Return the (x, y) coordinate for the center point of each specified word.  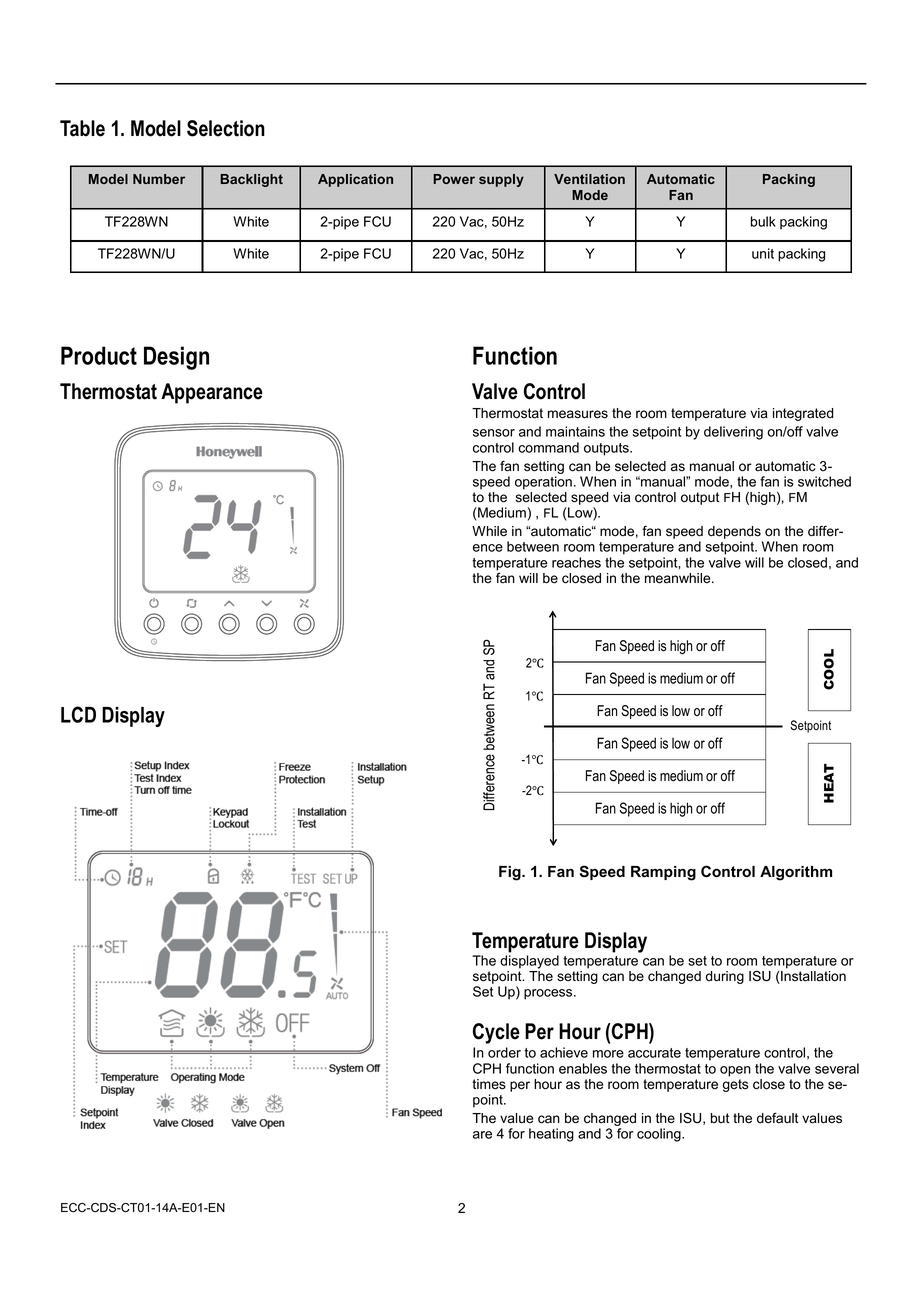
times (489, 1084)
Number (159, 179)
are (482, 1135)
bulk (763, 221)
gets (735, 1085)
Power (454, 179)
